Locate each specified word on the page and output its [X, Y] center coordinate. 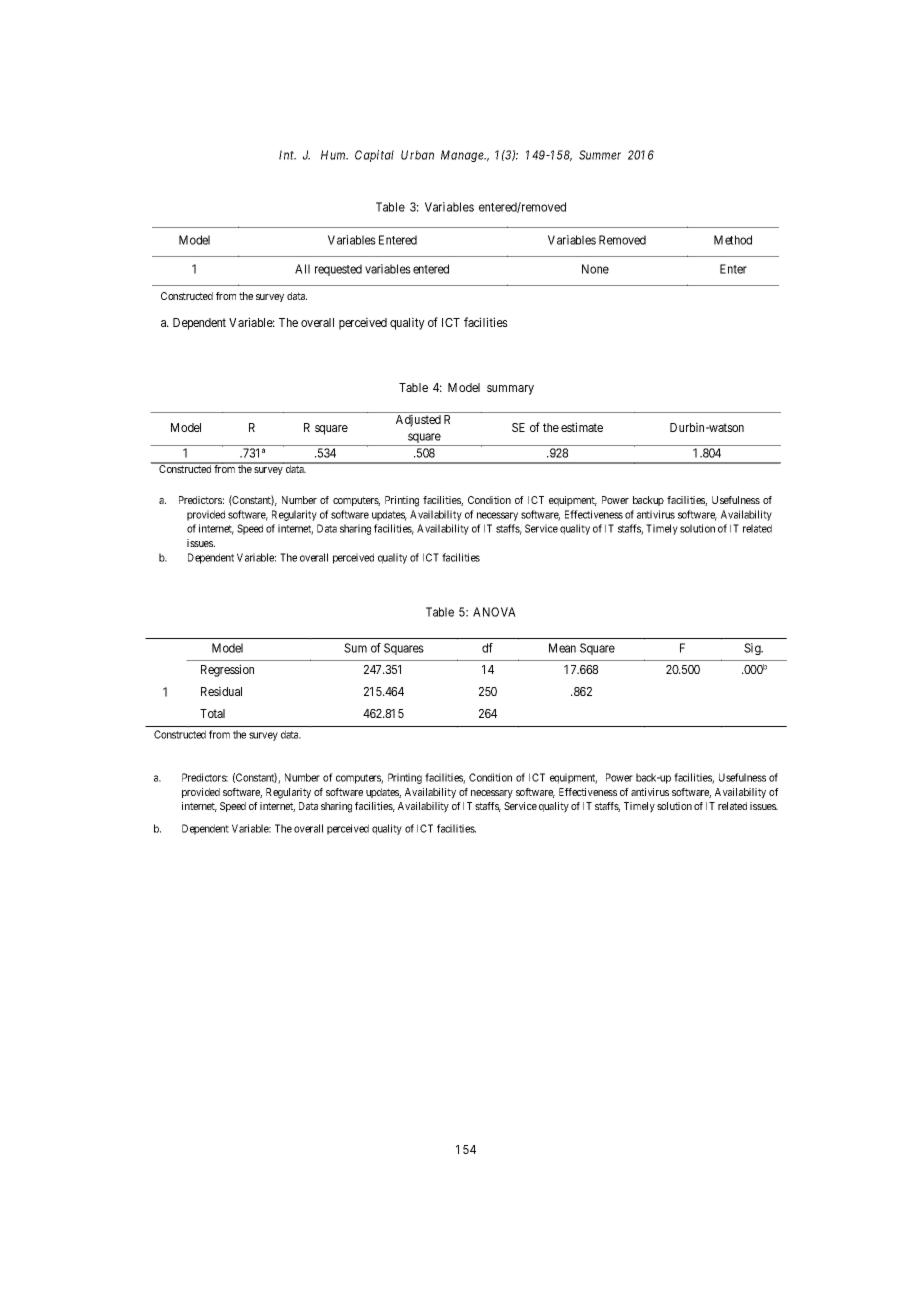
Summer [600, 155]
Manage [463, 156]
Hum [334, 155]
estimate [582, 427]
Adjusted [418, 420]
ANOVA [494, 612]
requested [338, 270]
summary [510, 390]
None [595, 269]
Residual [221, 691]
